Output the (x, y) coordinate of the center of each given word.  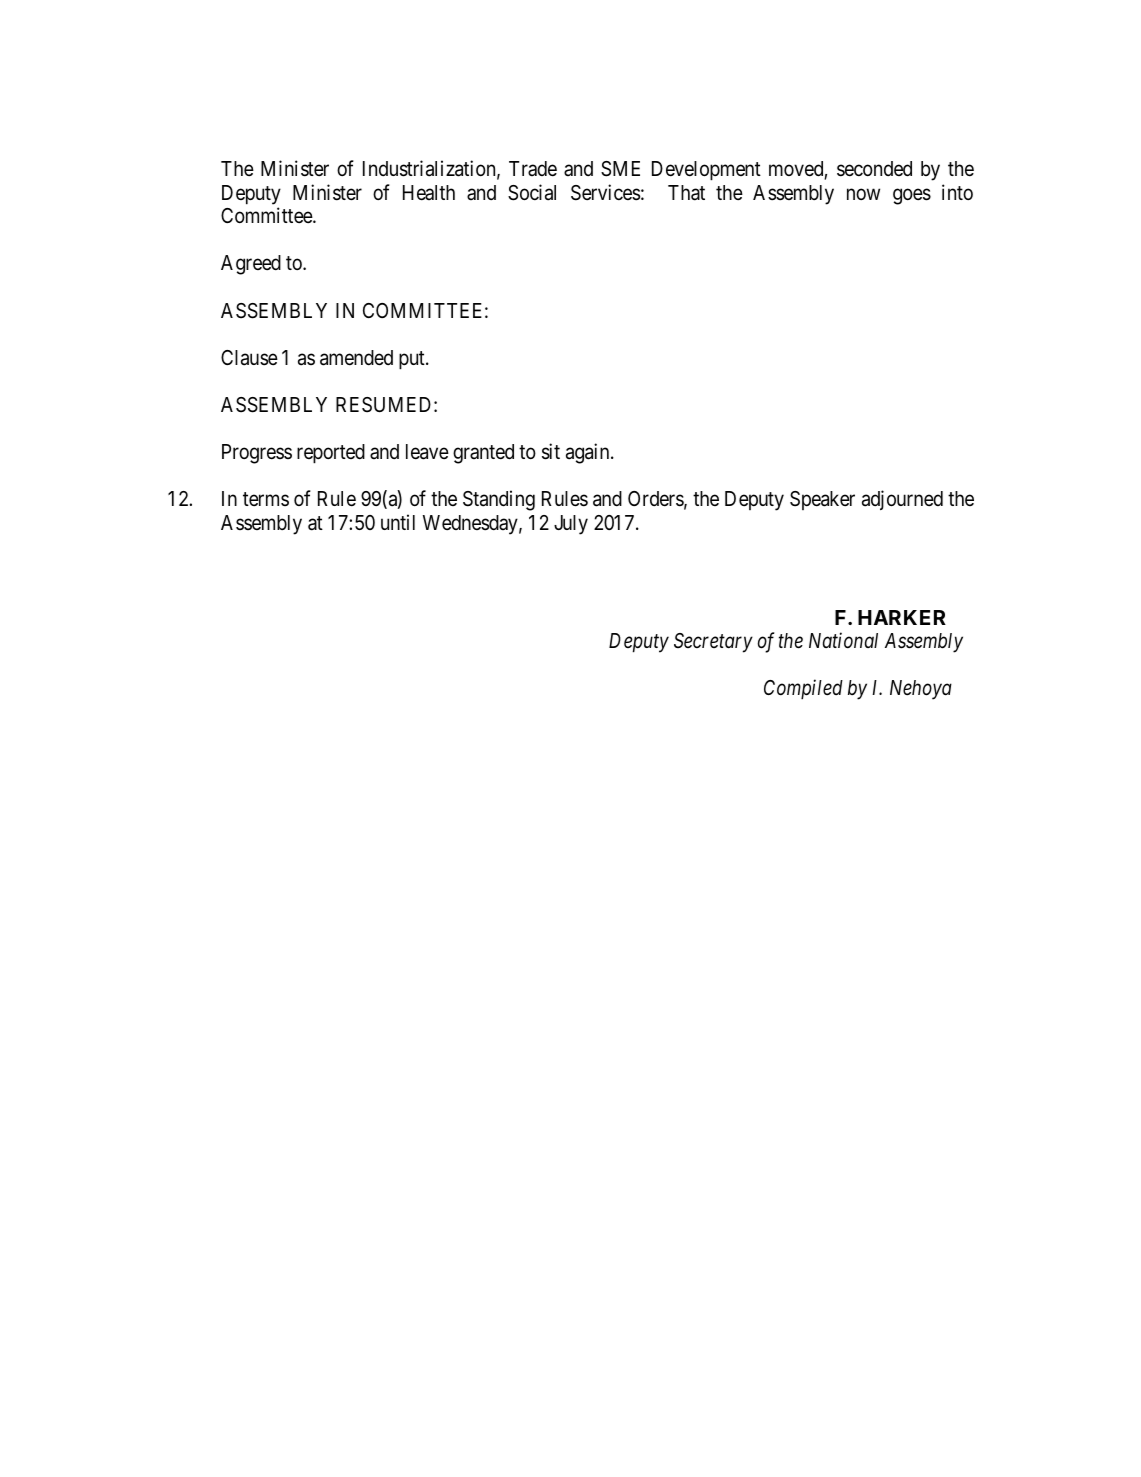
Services (605, 192)
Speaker (822, 500)
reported (331, 454)
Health (429, 193)
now (863, 194)
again (589, 453)
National (843, 640)
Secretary (713, 643)
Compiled (803, 689)
